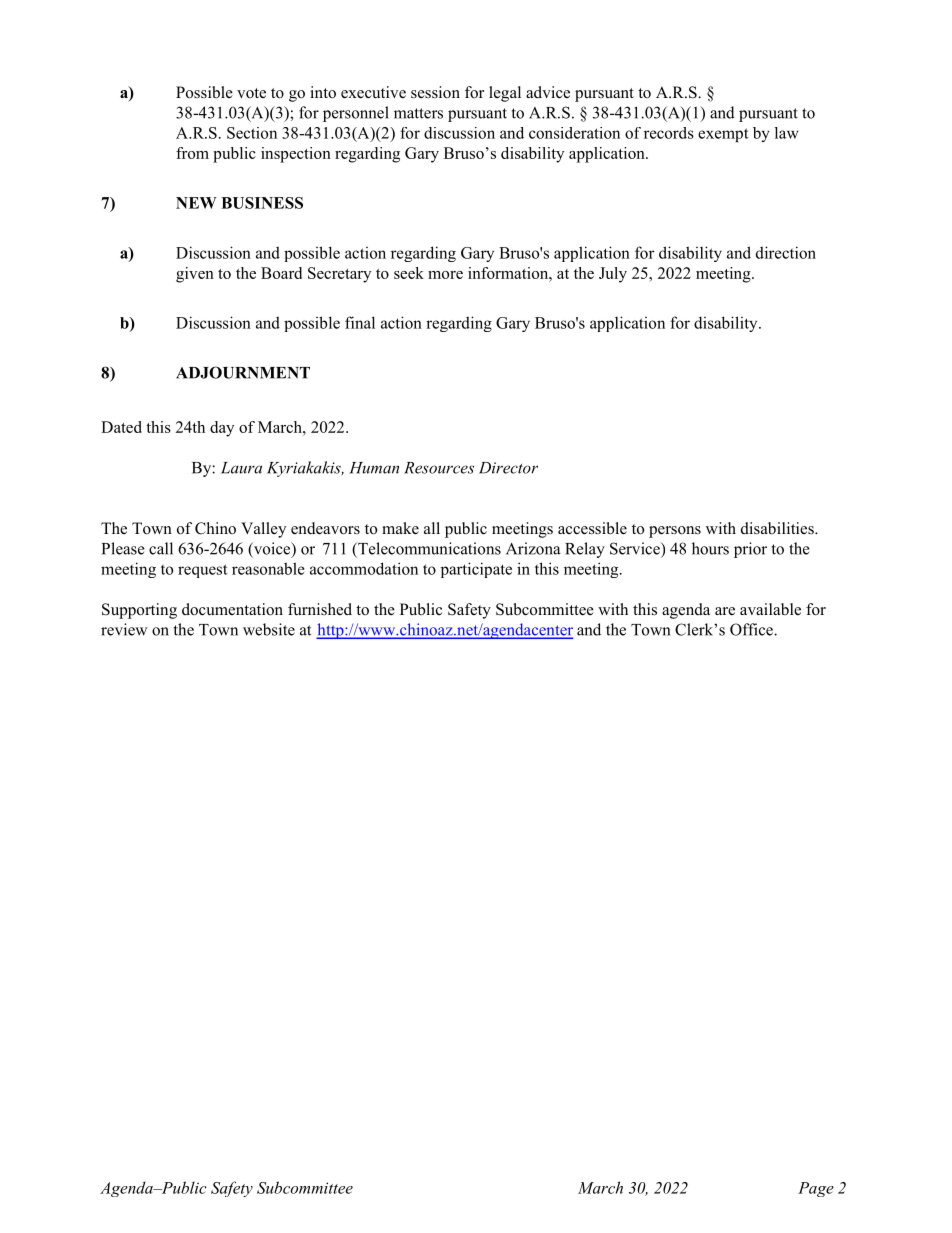 The height and width of the page is (1233, 952). What do you see at coordinates (816, 1189) in the page?
I see `Page` at bounding box center [816, 1189].
